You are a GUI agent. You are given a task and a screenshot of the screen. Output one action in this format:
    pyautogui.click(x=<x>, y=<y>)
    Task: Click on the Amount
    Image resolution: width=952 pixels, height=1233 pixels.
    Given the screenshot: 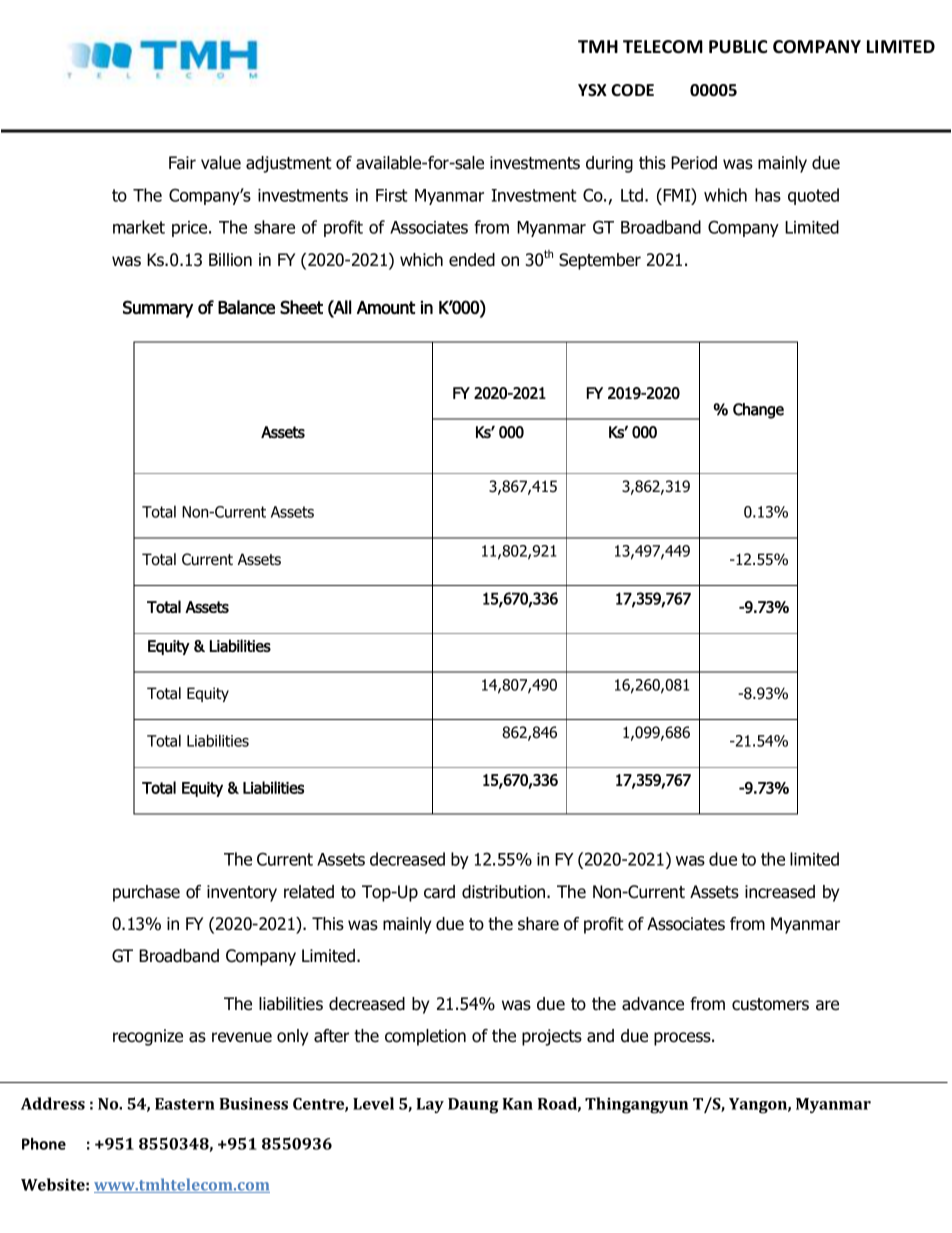 What is the action you would take?
    pyautogui.click(x=386, y=307)
